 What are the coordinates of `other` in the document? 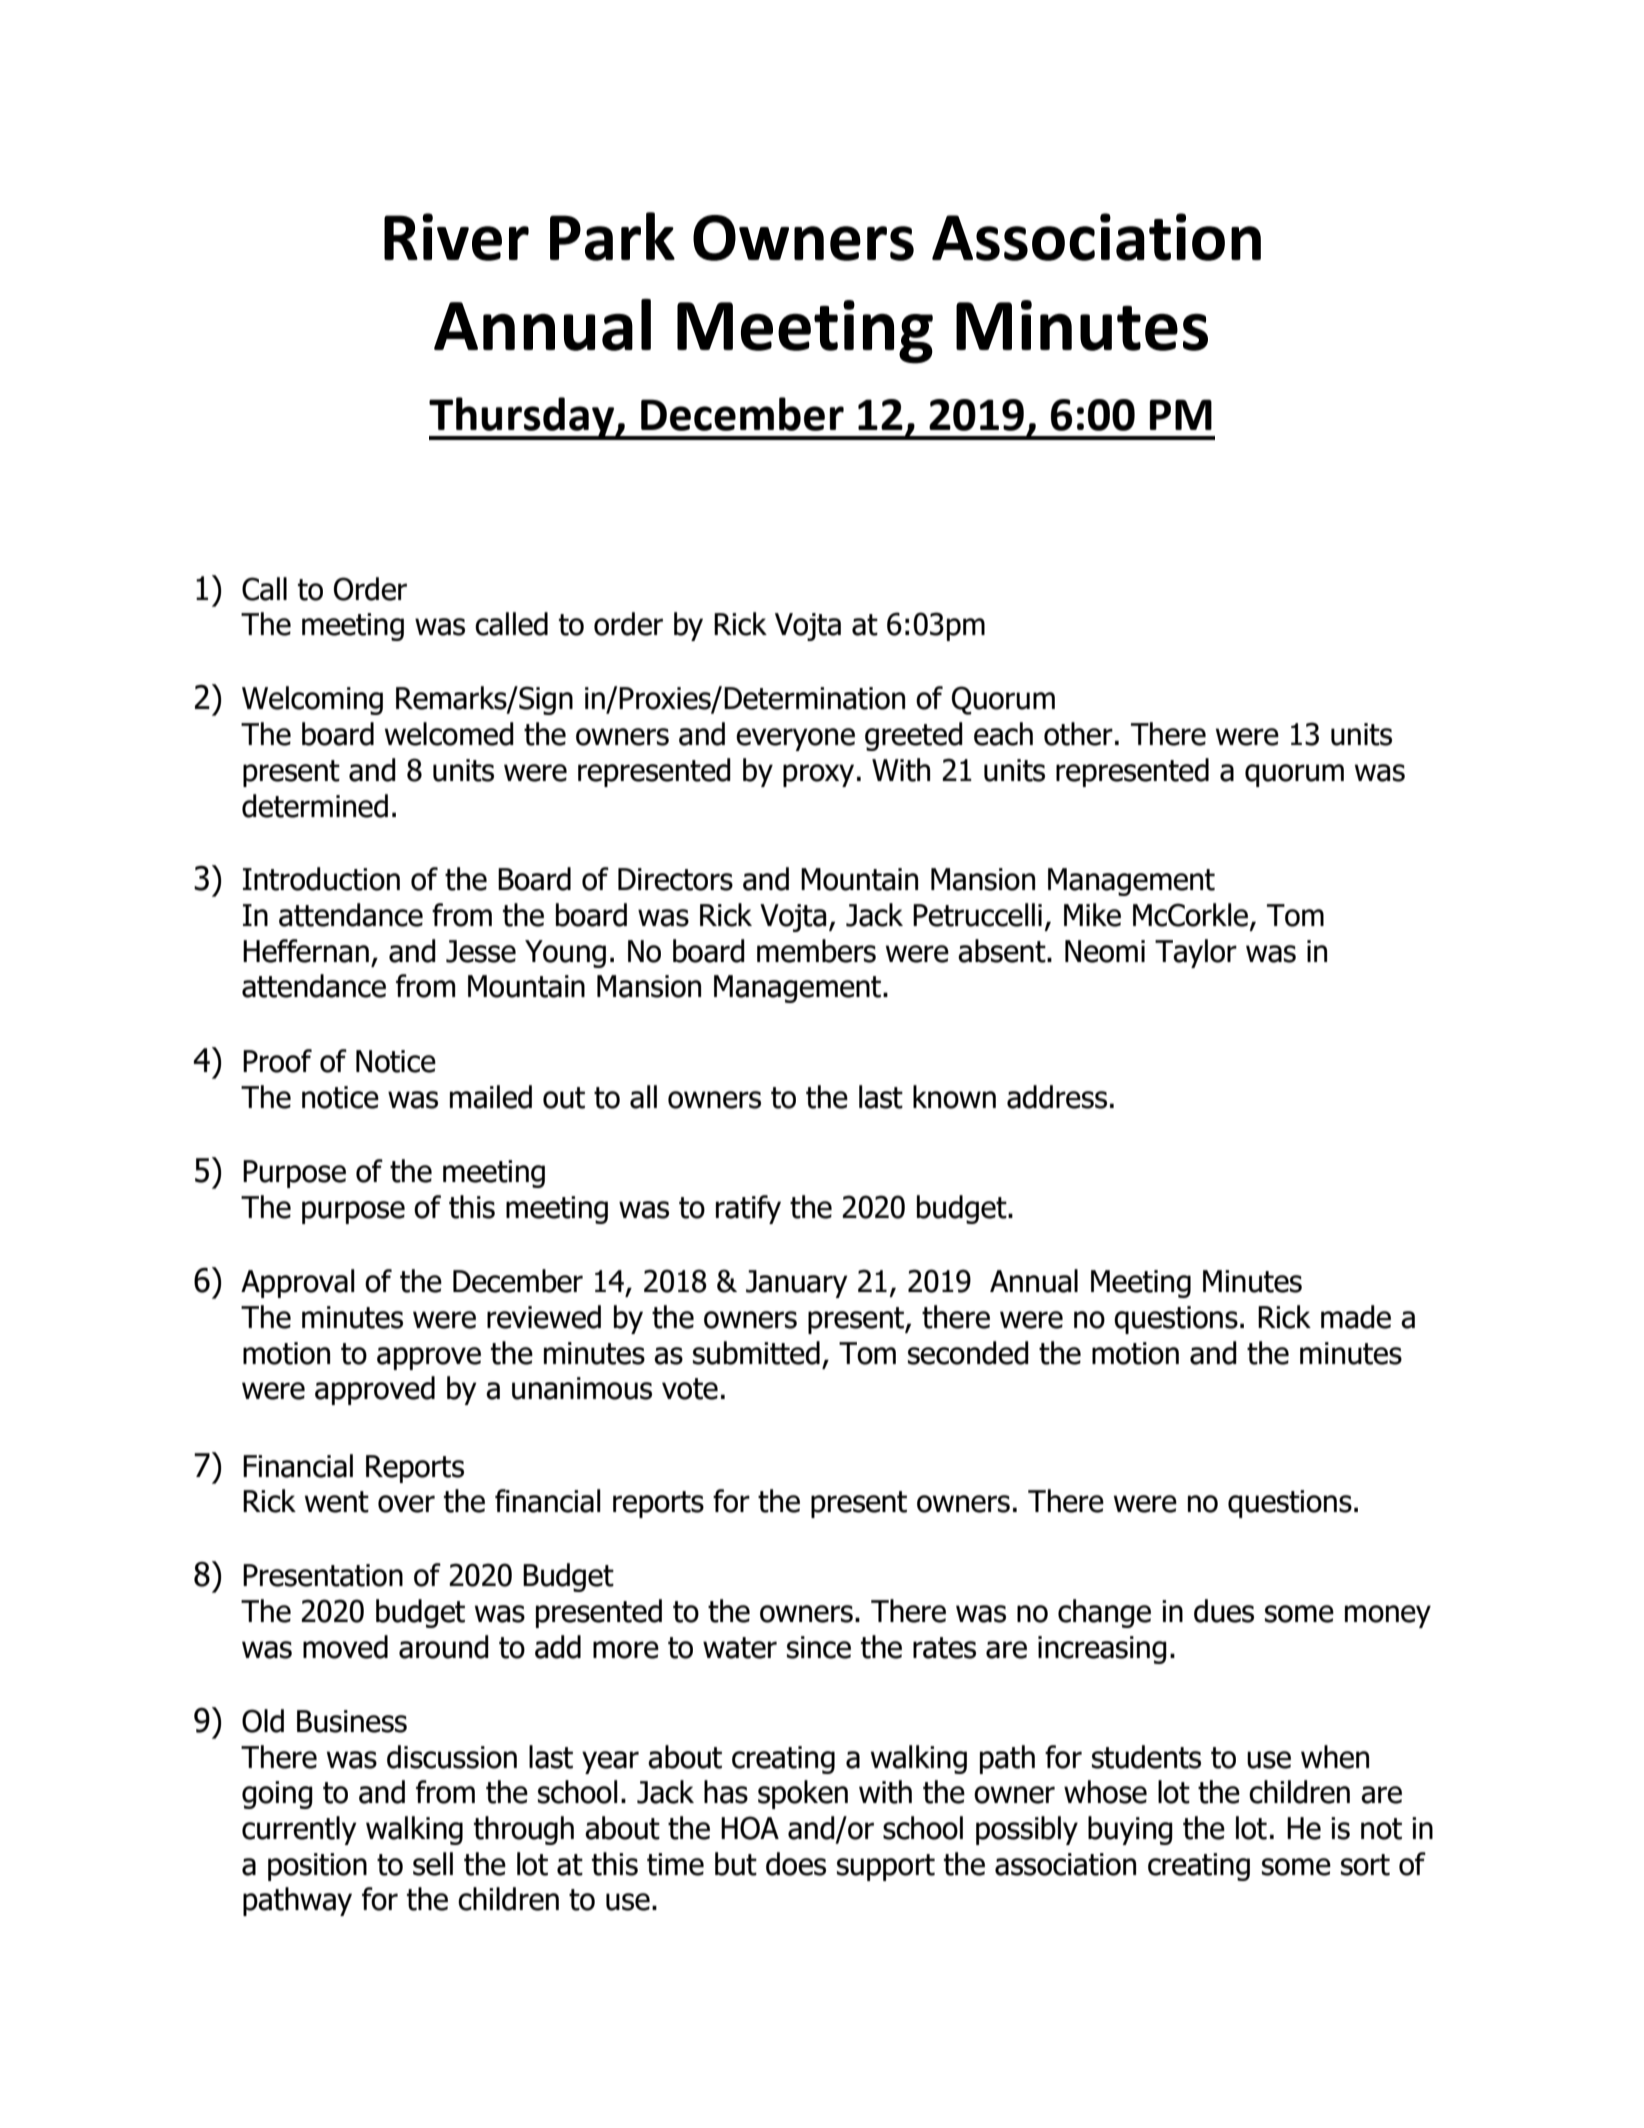 It's located at (1078, 734).
